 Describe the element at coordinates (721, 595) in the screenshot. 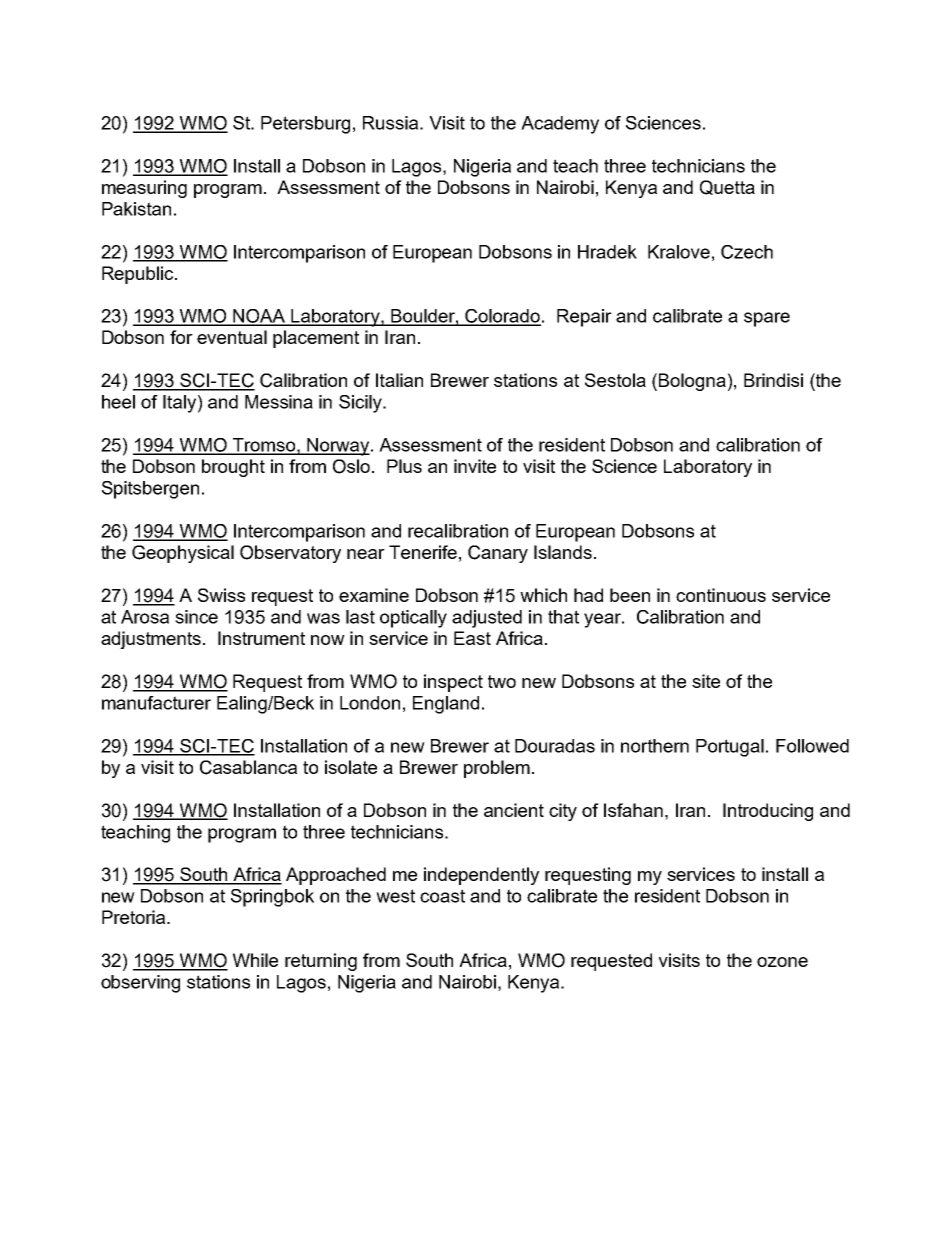

I see `continuous` at that location.
